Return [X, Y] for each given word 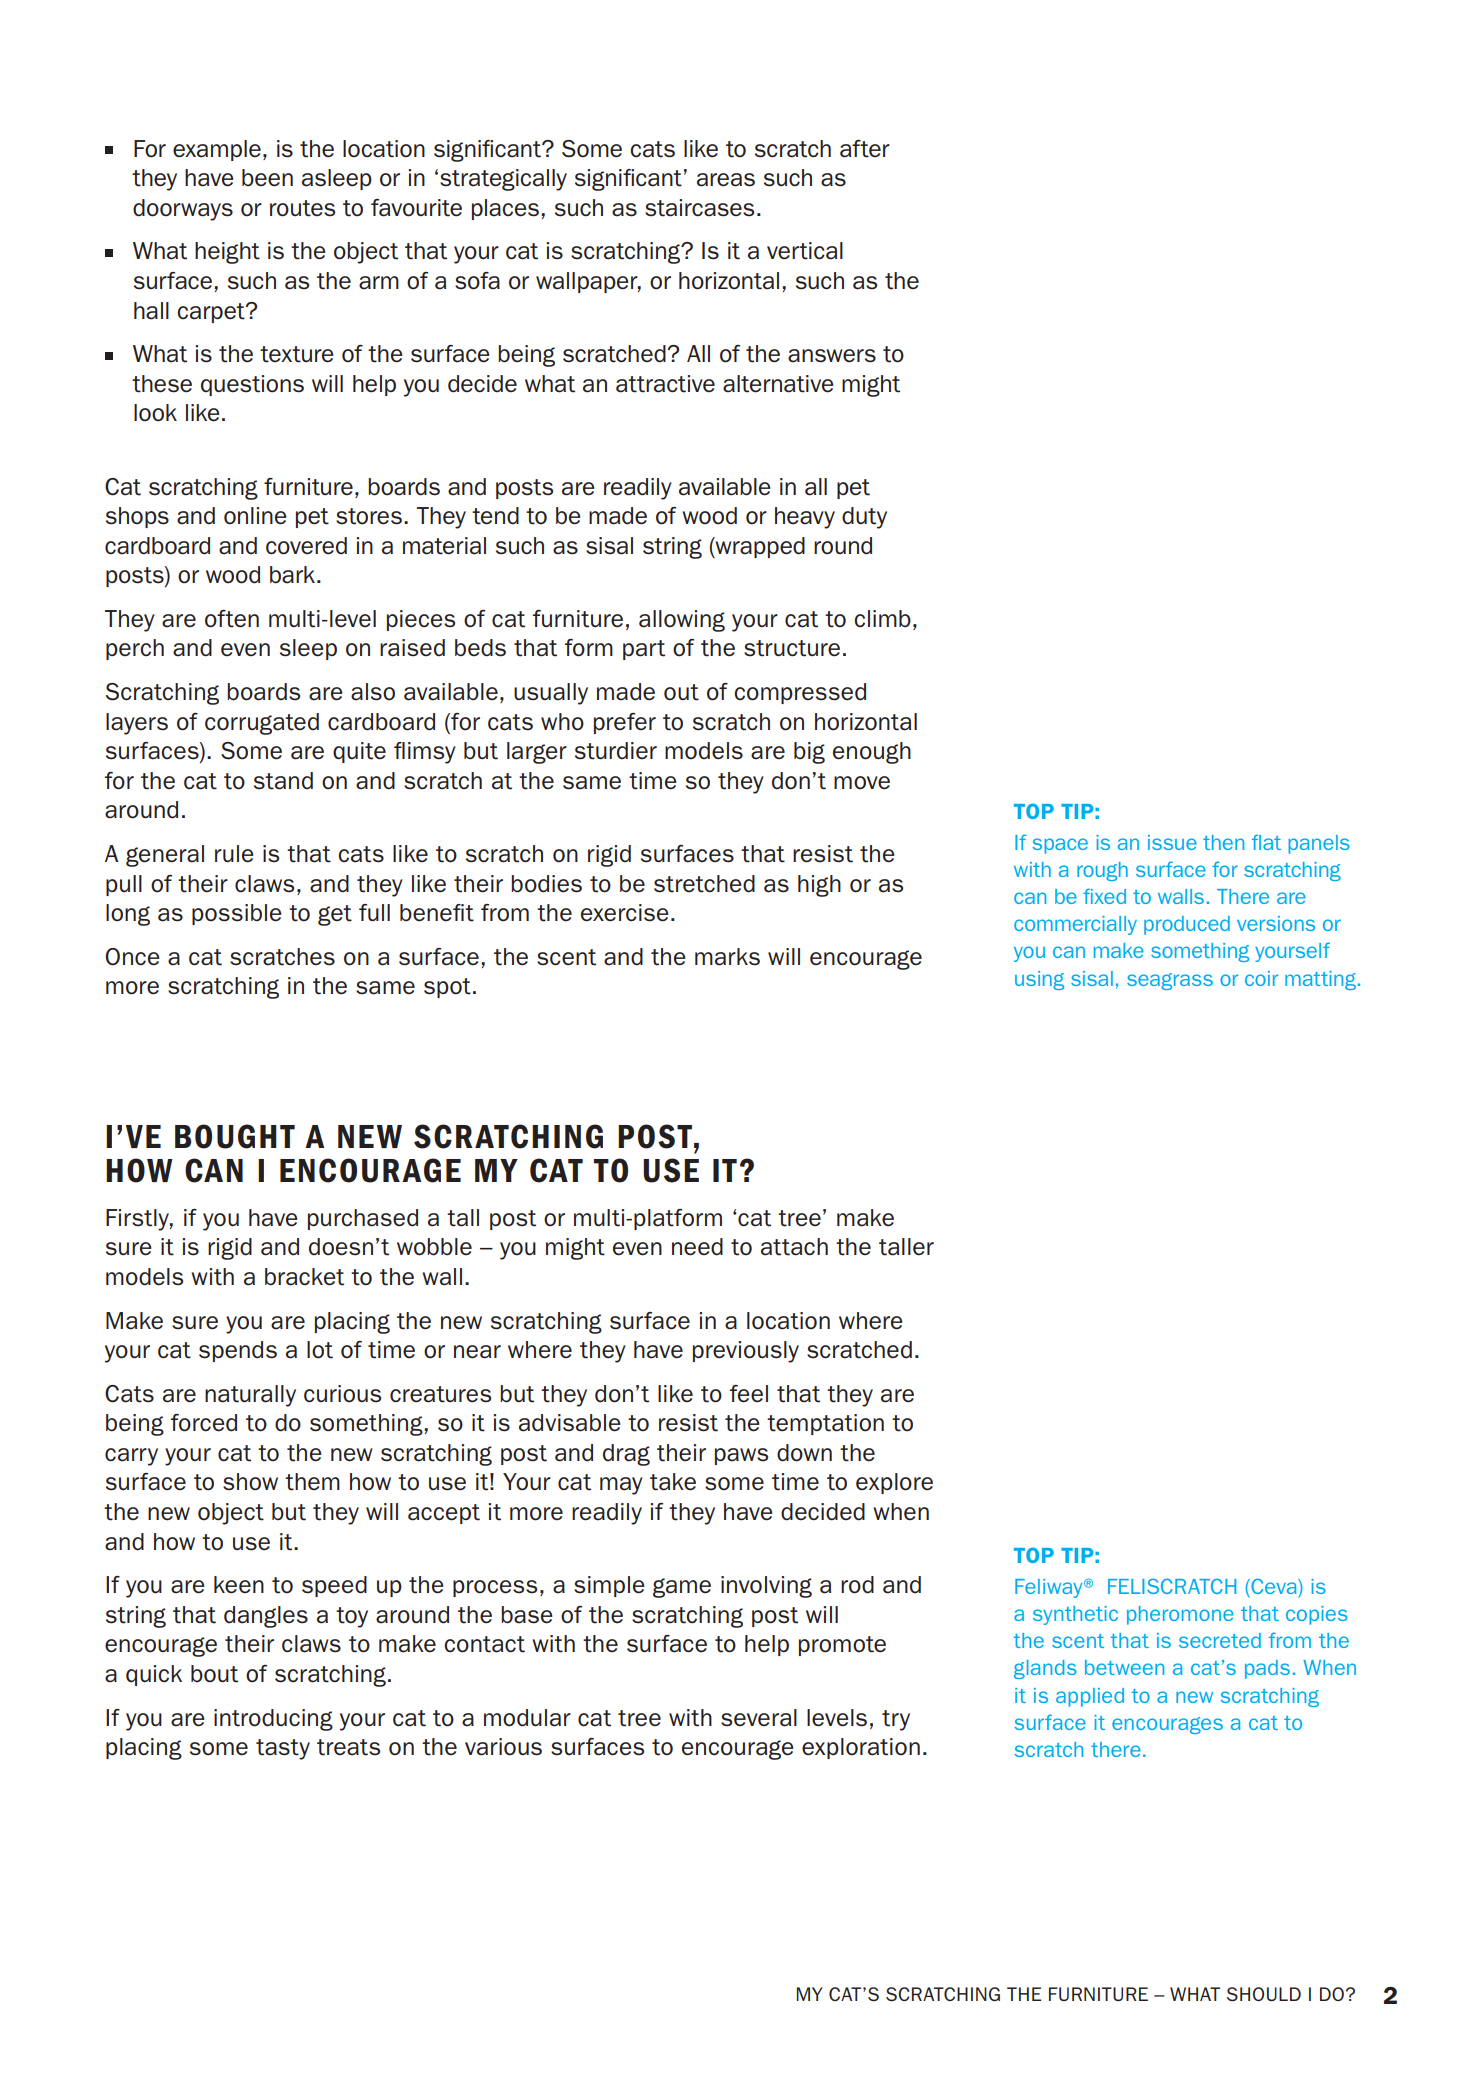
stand [283, 781]
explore [894, 1483]
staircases [699, 208]
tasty [283, 1749]
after [865, 149]
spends [238, 1351]
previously [746, 1352]
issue [1172, 842]
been [267, 178]
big [809, 753]
